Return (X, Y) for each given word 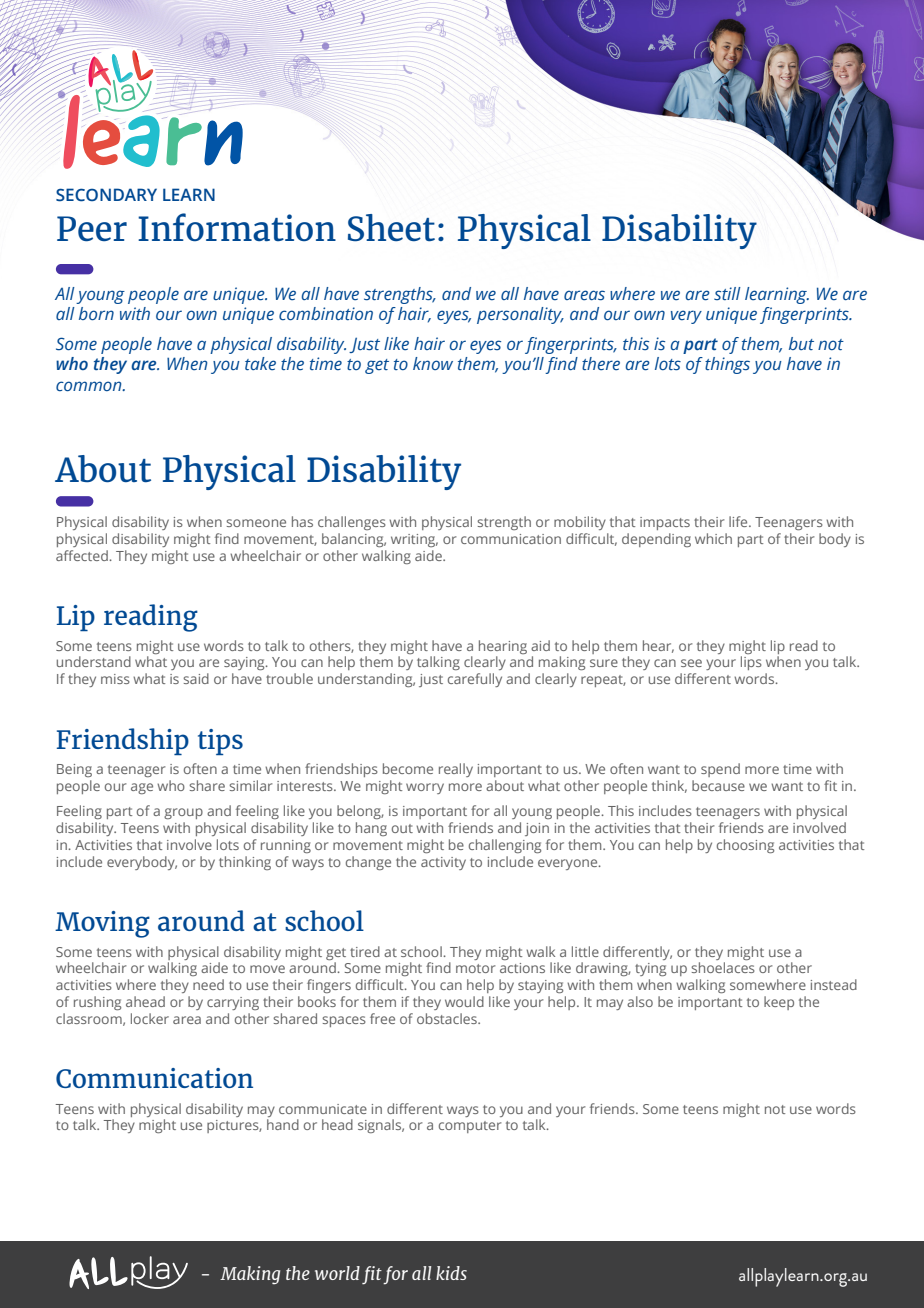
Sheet (391, 227)
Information (237, 227)
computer (470, 1127)
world (337, 1273)
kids (451, 1273)
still (727, 293)
